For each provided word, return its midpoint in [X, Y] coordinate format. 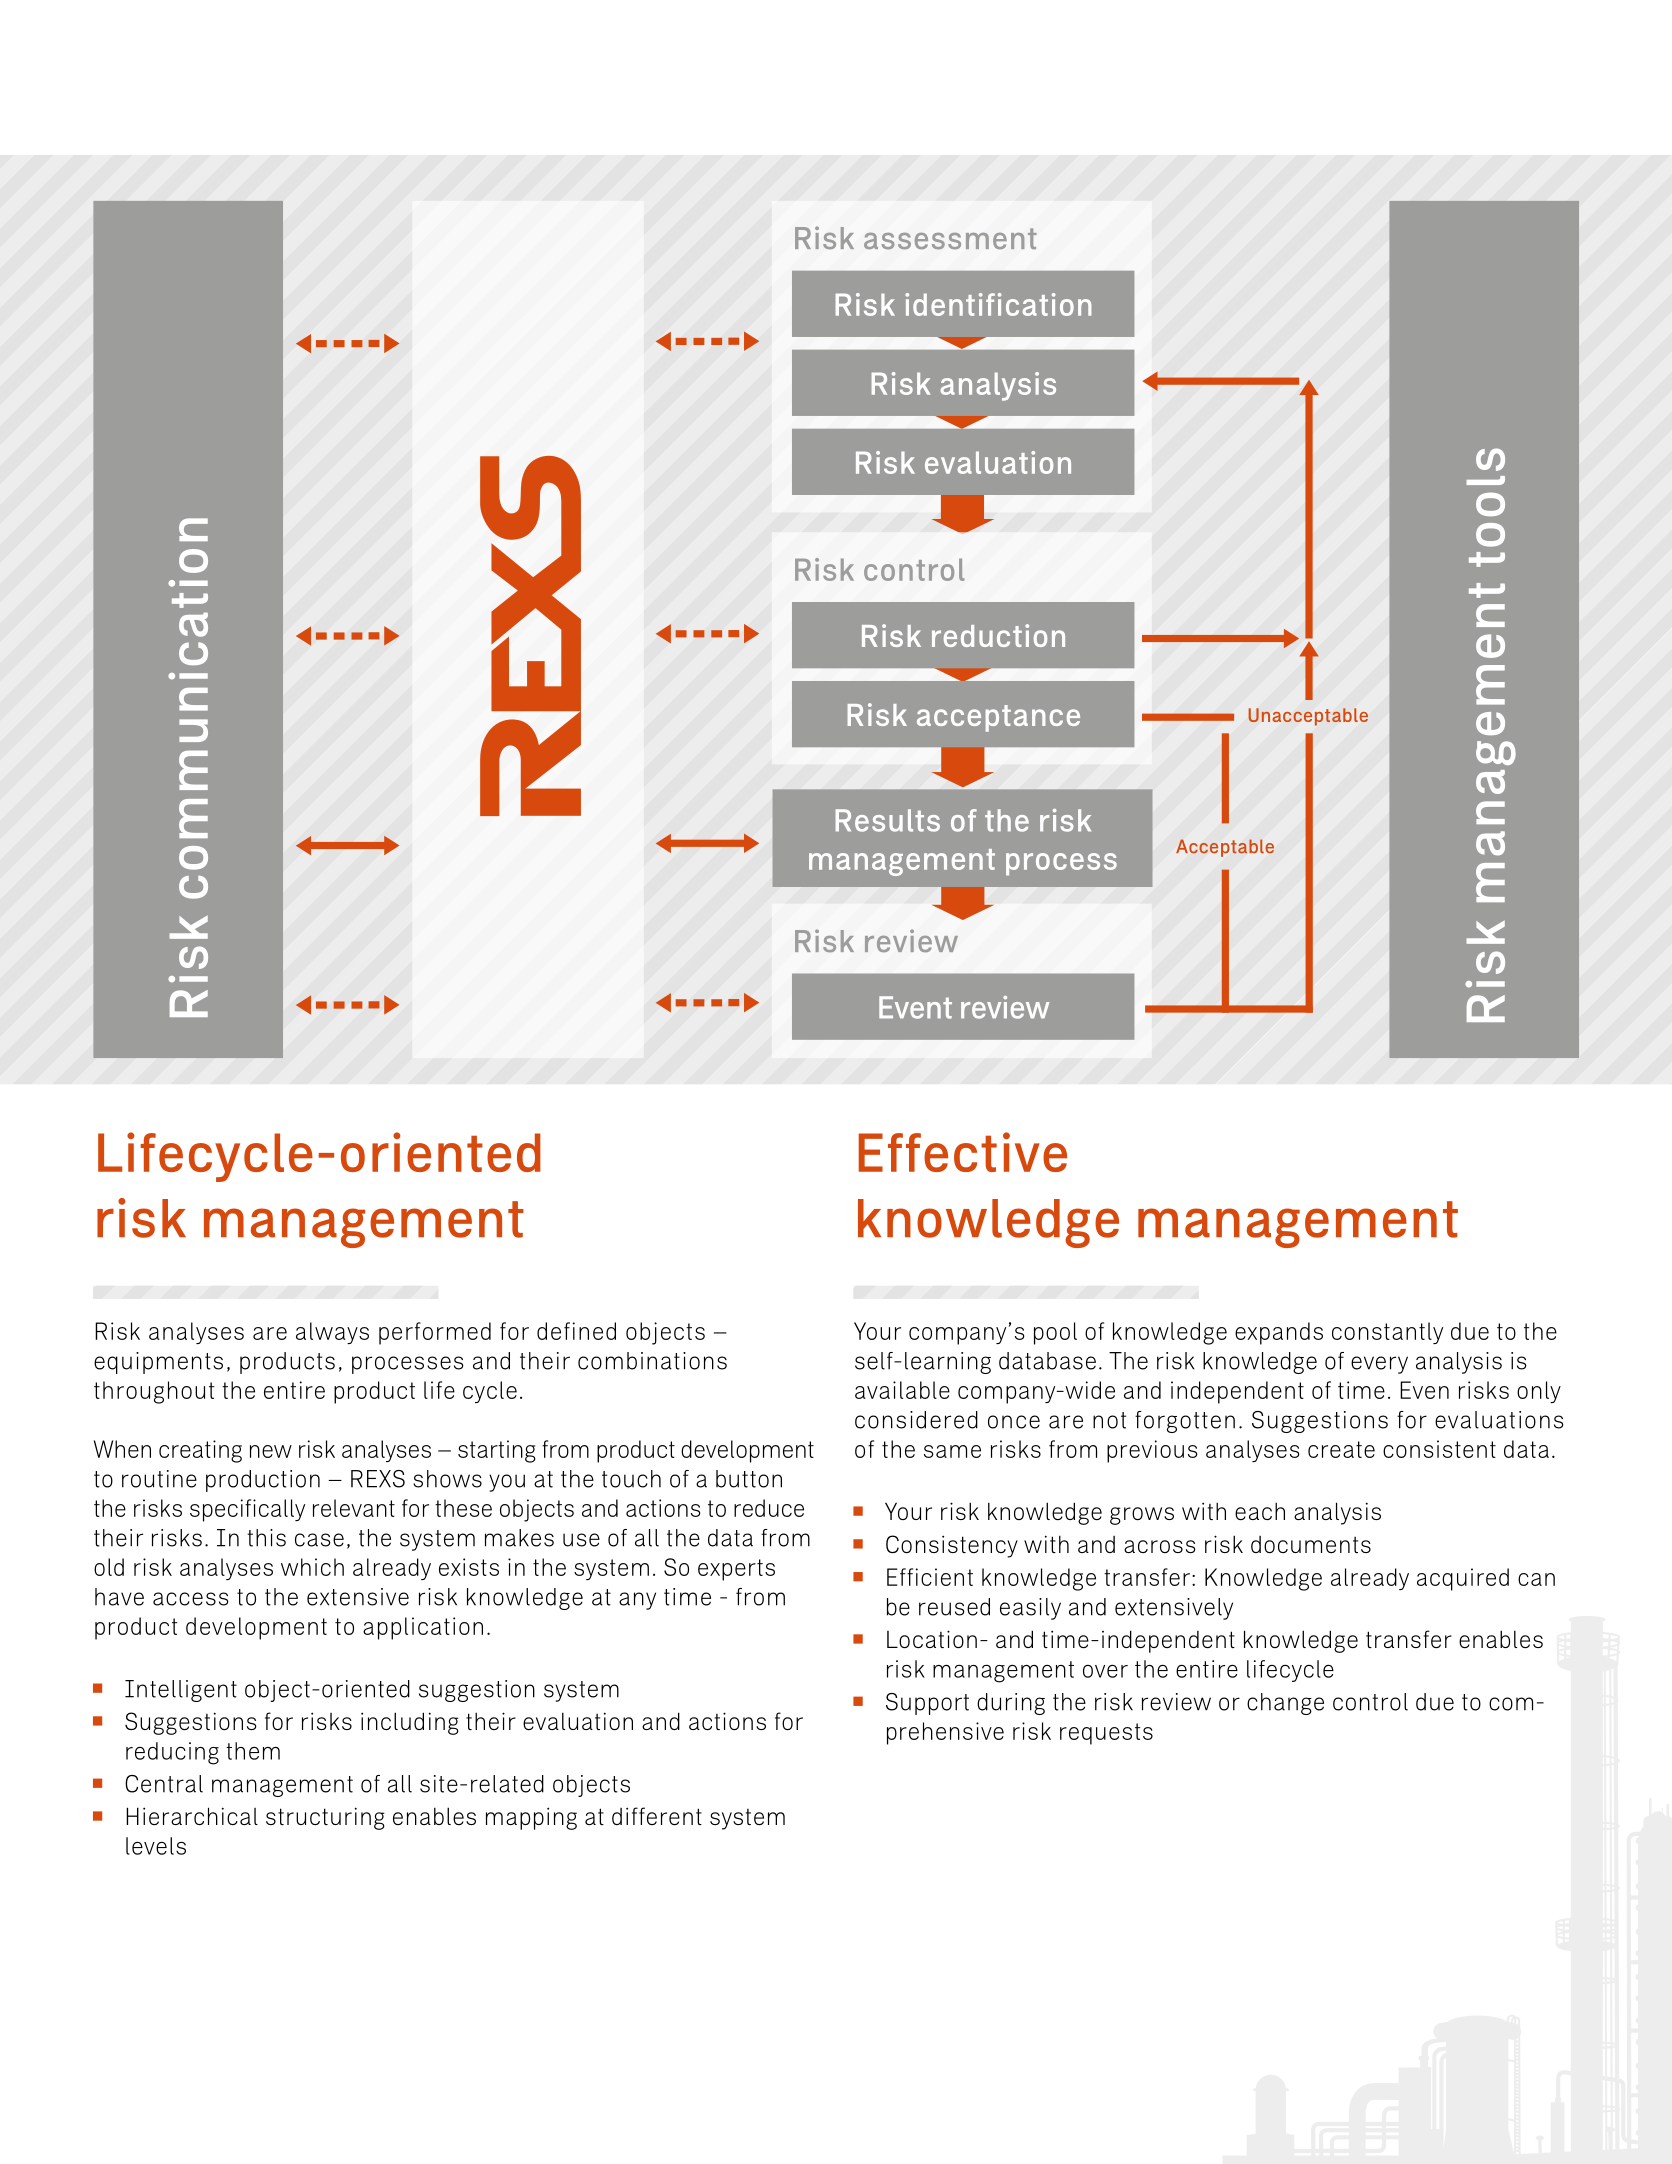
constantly [1387, 1333]
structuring [325, 1818]
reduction [998, 635]
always [332, 1333]
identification [998, 304]
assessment [950, 239]
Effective [963, 1152]
